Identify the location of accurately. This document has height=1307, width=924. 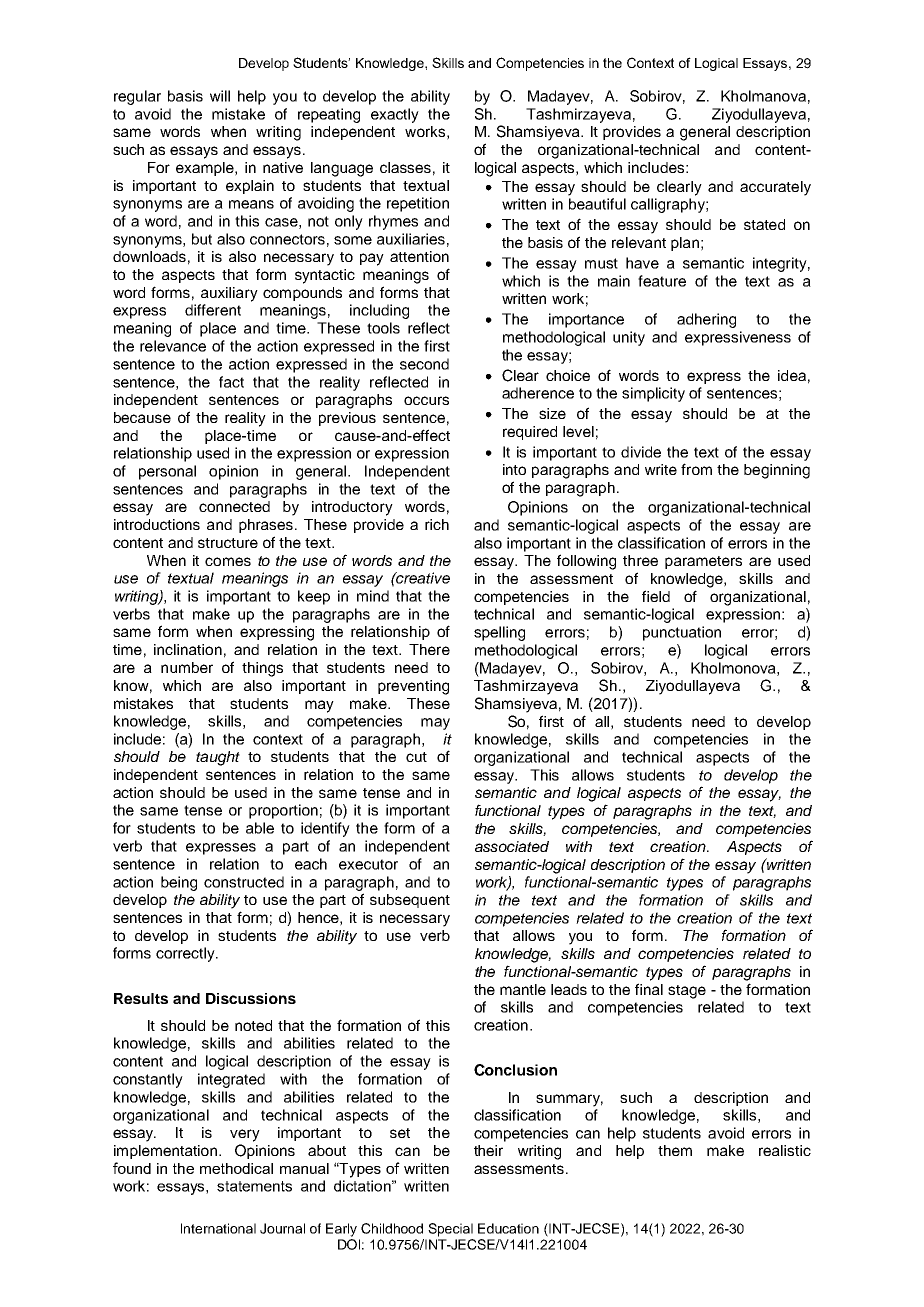
(775, 188).
